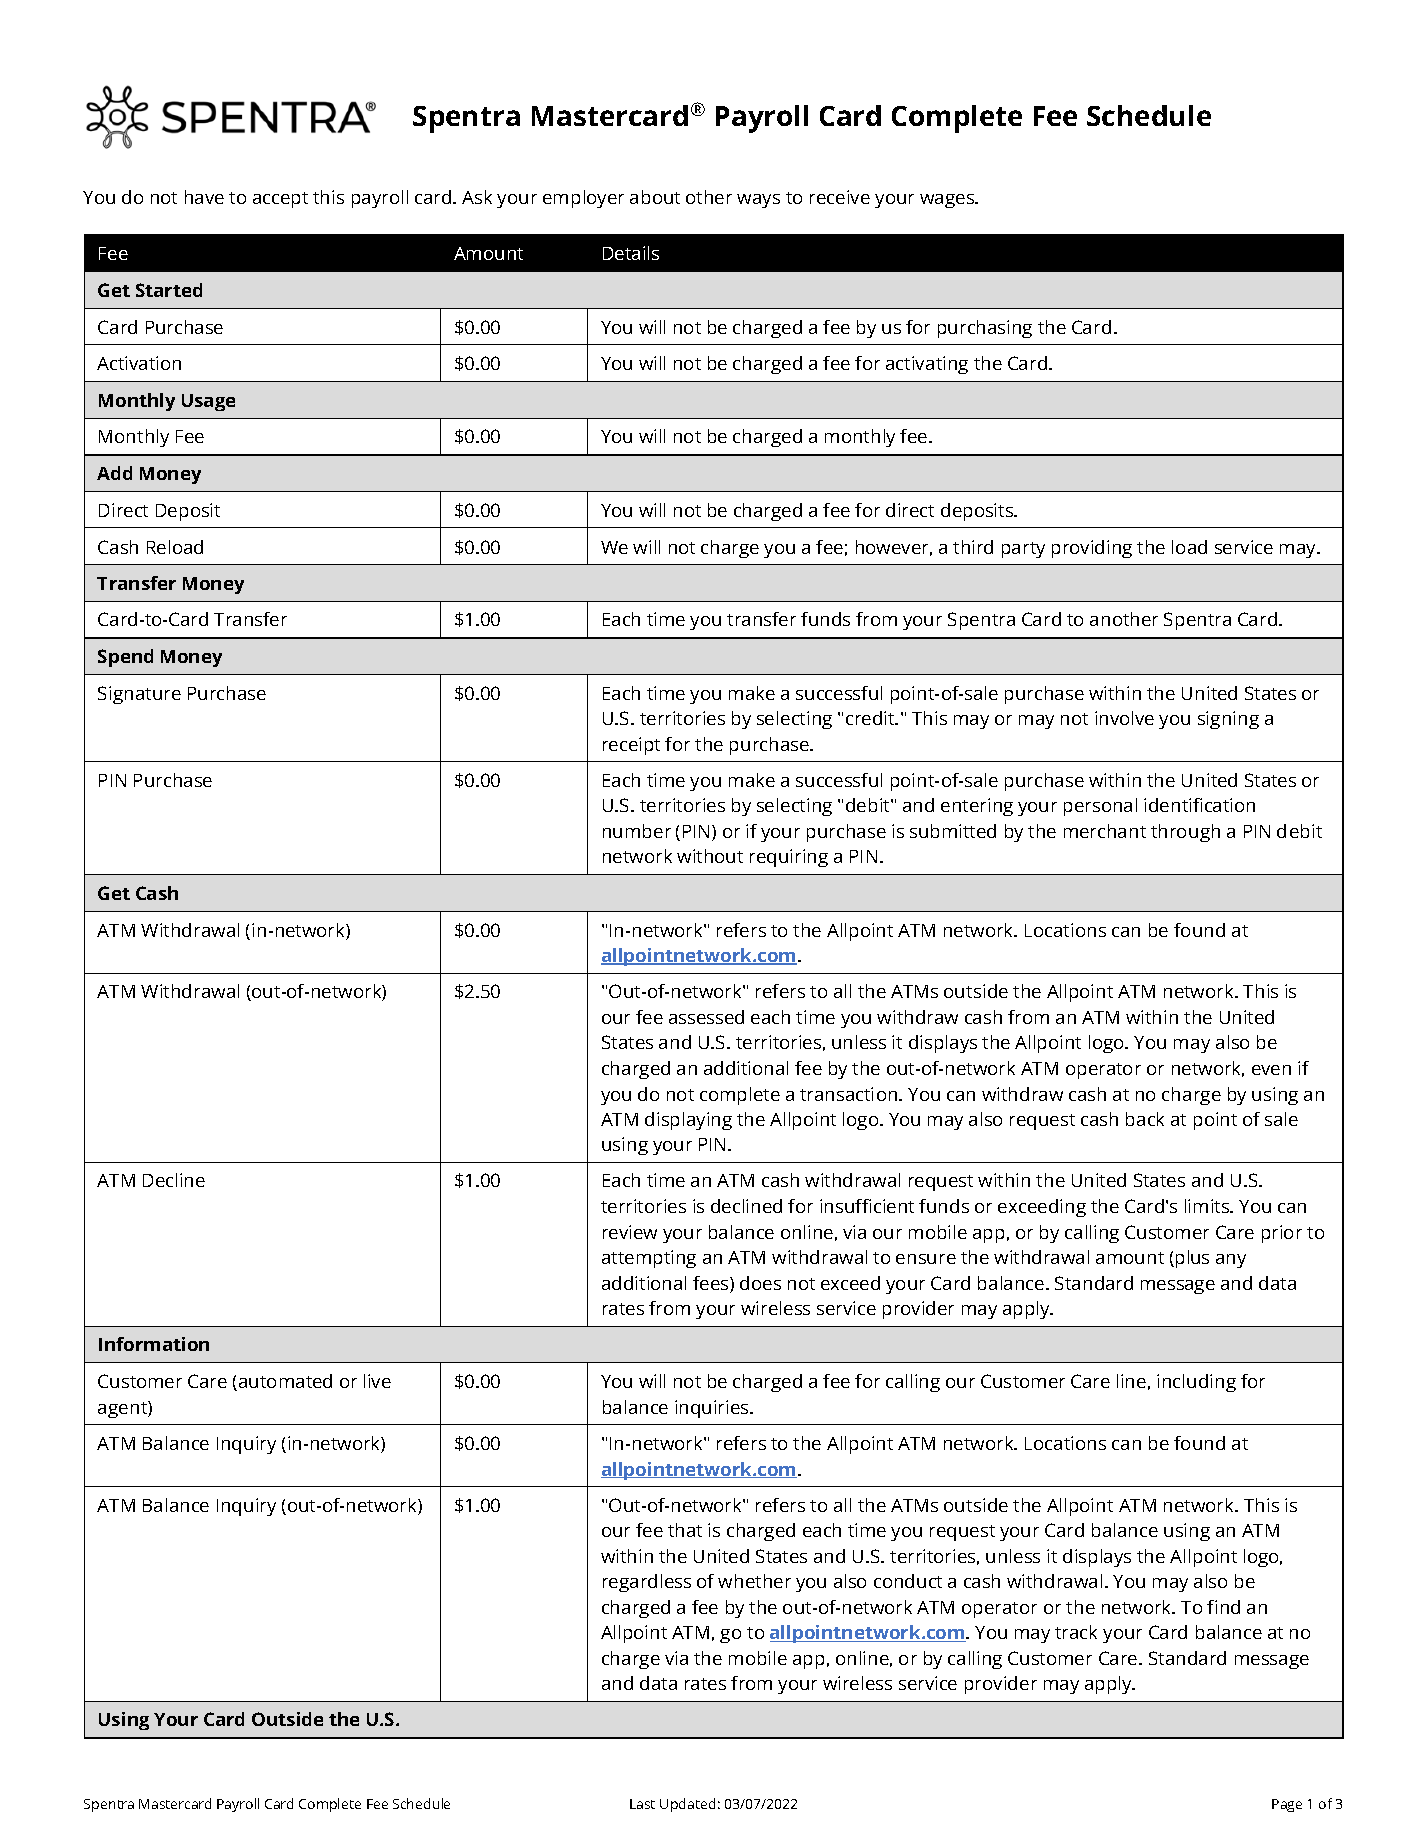 The height and width of the screenshot is (1847, 1427). Describe the element at coordinates (285, 1381) in the screenshot. I see `automated` at that location.
